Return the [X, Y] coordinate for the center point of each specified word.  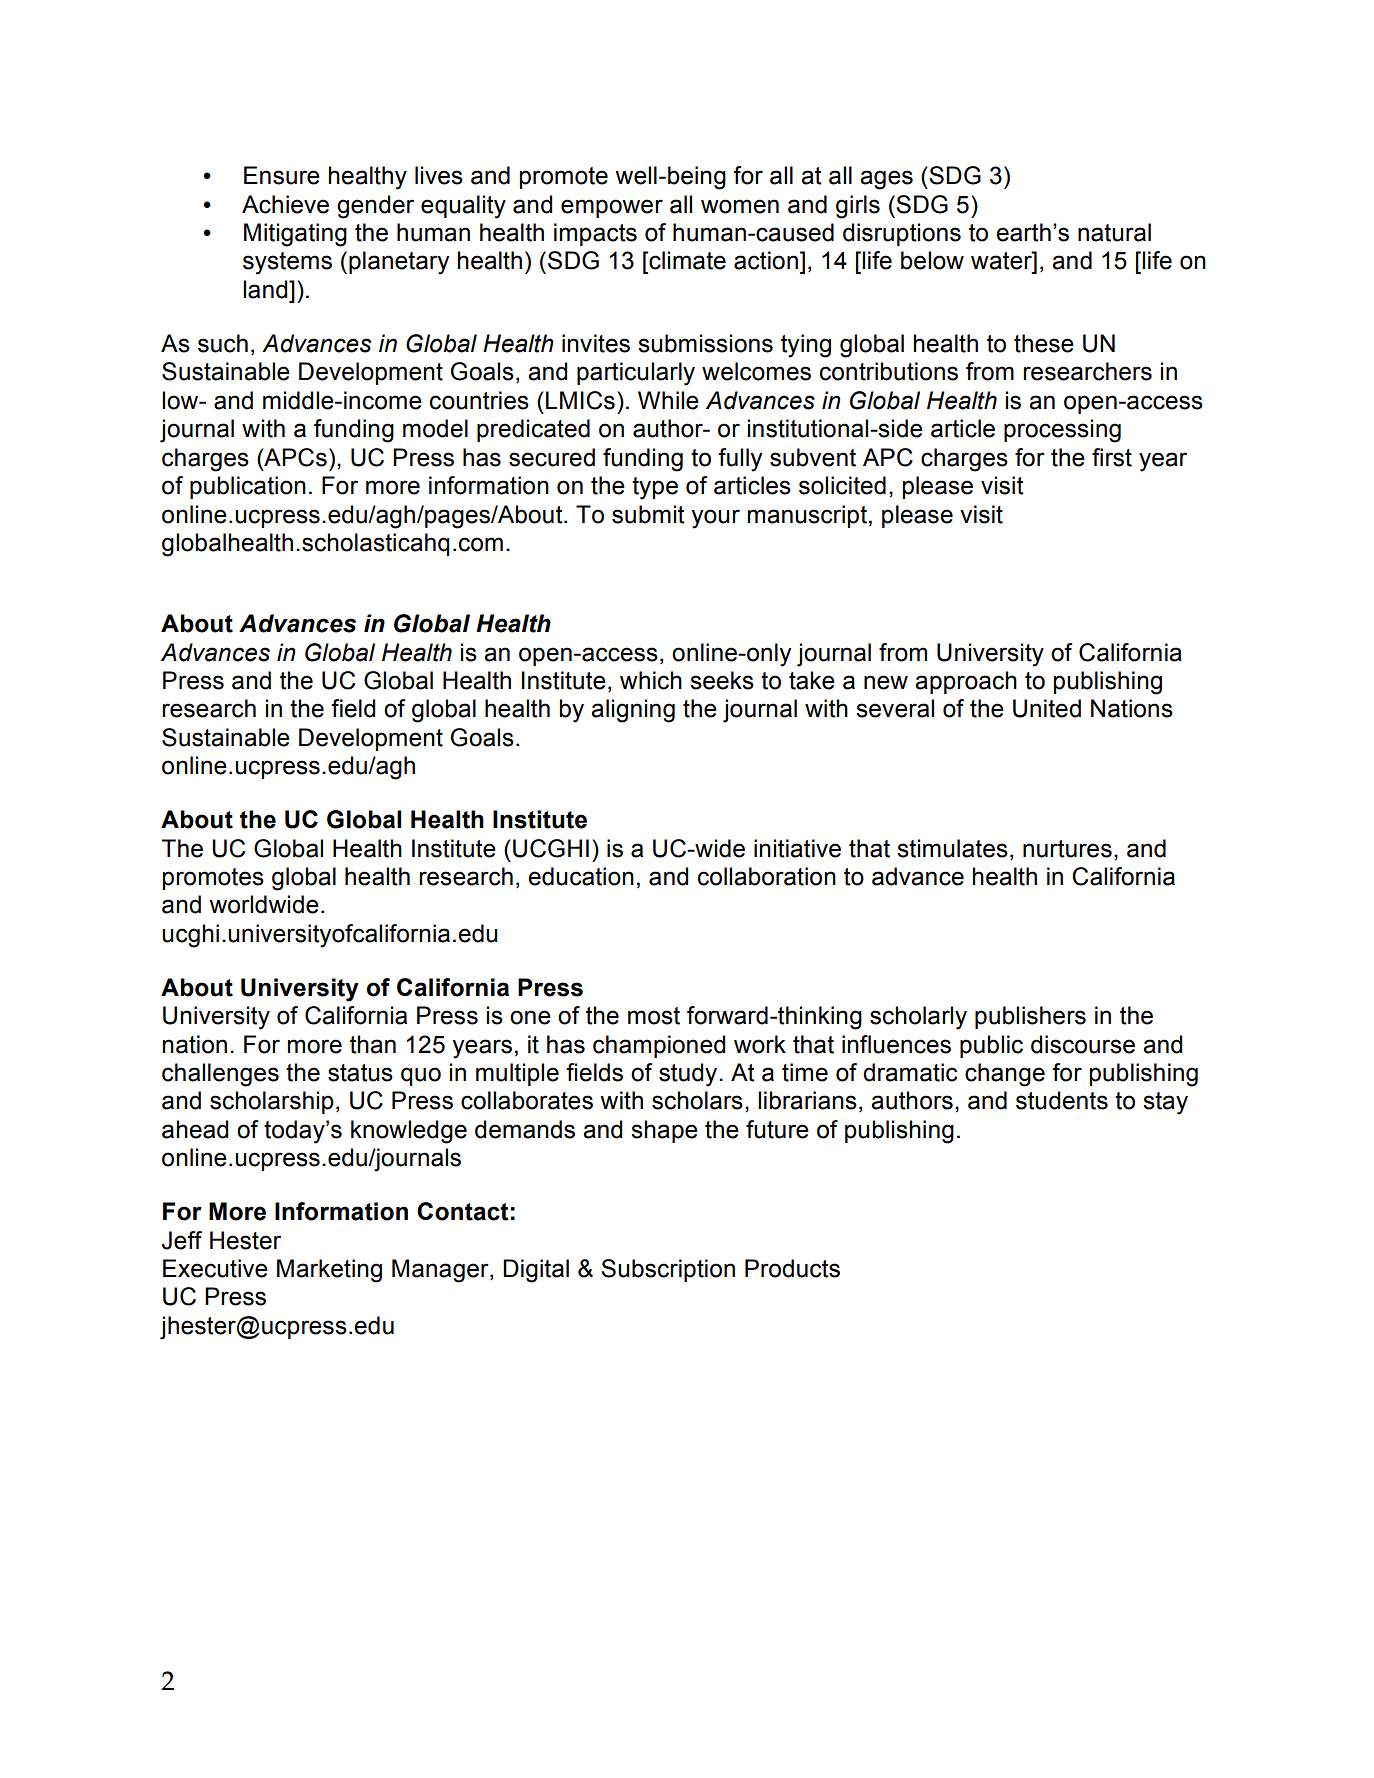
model [435, 428]
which [651, 680]
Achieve [285, 204]
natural [1114, 232]
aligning [633, 711]
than [373, 1044]
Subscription [668, 1270]
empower [612, 208]
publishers [1030, 1017]
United [1047, 708]
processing [1062, 431]
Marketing [329, 1271]
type [655, 488]
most [654, 1016]
